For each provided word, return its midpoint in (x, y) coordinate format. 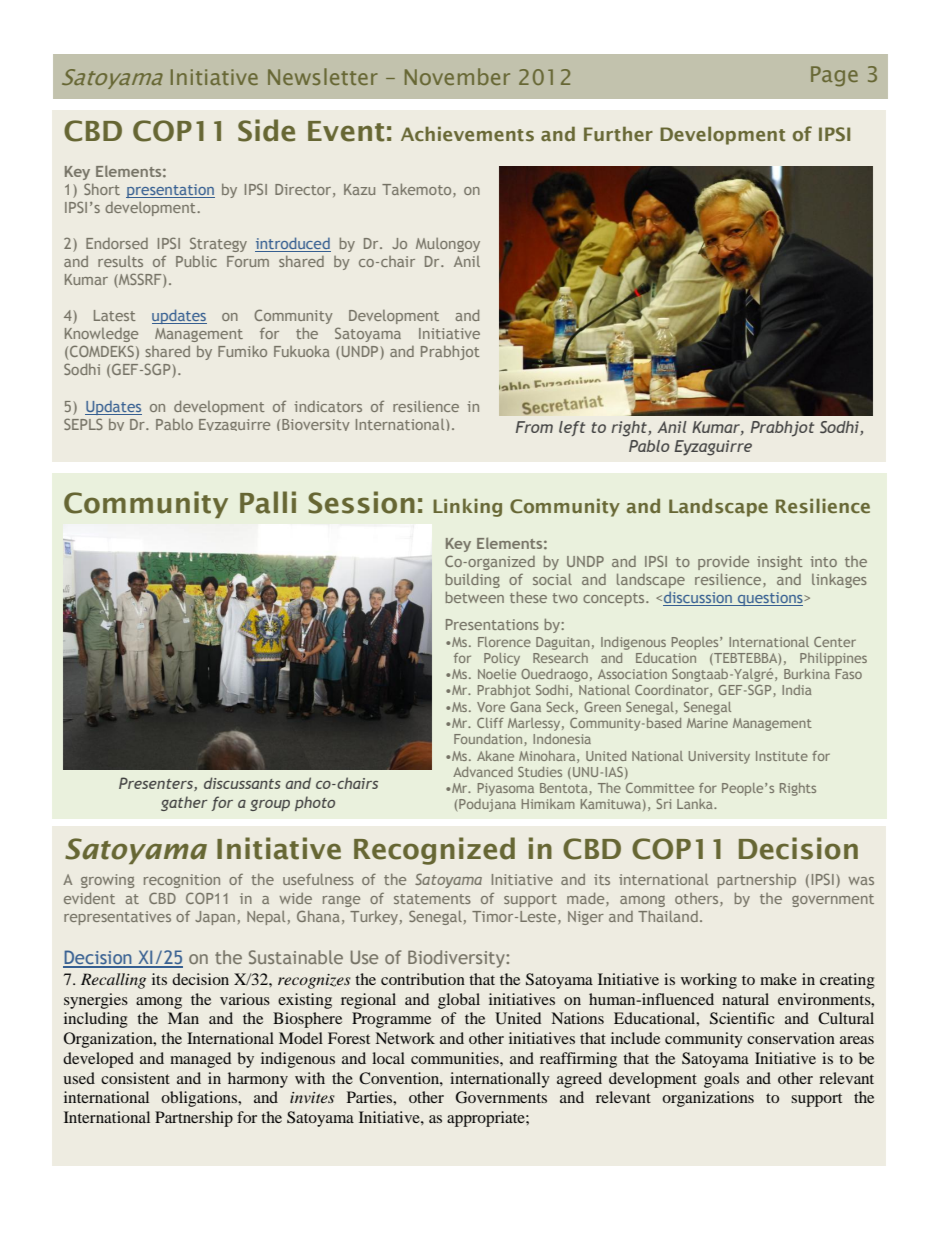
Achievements (467, 133)
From (534, 427)
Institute (782, 756)
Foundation (489, 740)
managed (200, 1060)
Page (834, 76)
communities (456, 1058)
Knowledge (101, 335)
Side (266, 130)
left (572, 428)
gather (184, 803)
